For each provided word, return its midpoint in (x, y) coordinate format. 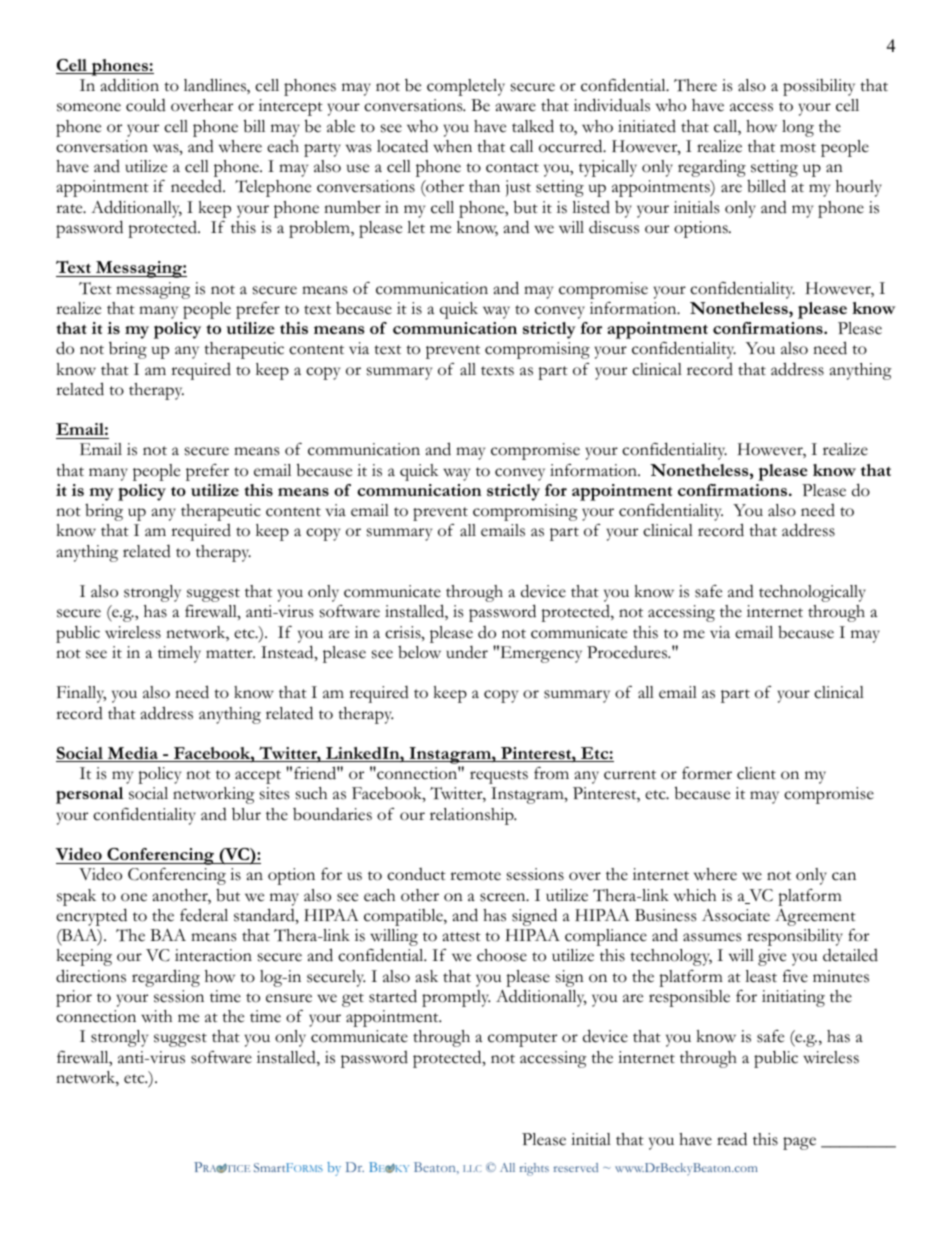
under (467, 652)
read (732, 1139)
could (146, 105)
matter (230, 654)
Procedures (628, 652)
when (452, 146)
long (798, 128)
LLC (472, 1168)
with (156, 1016)
